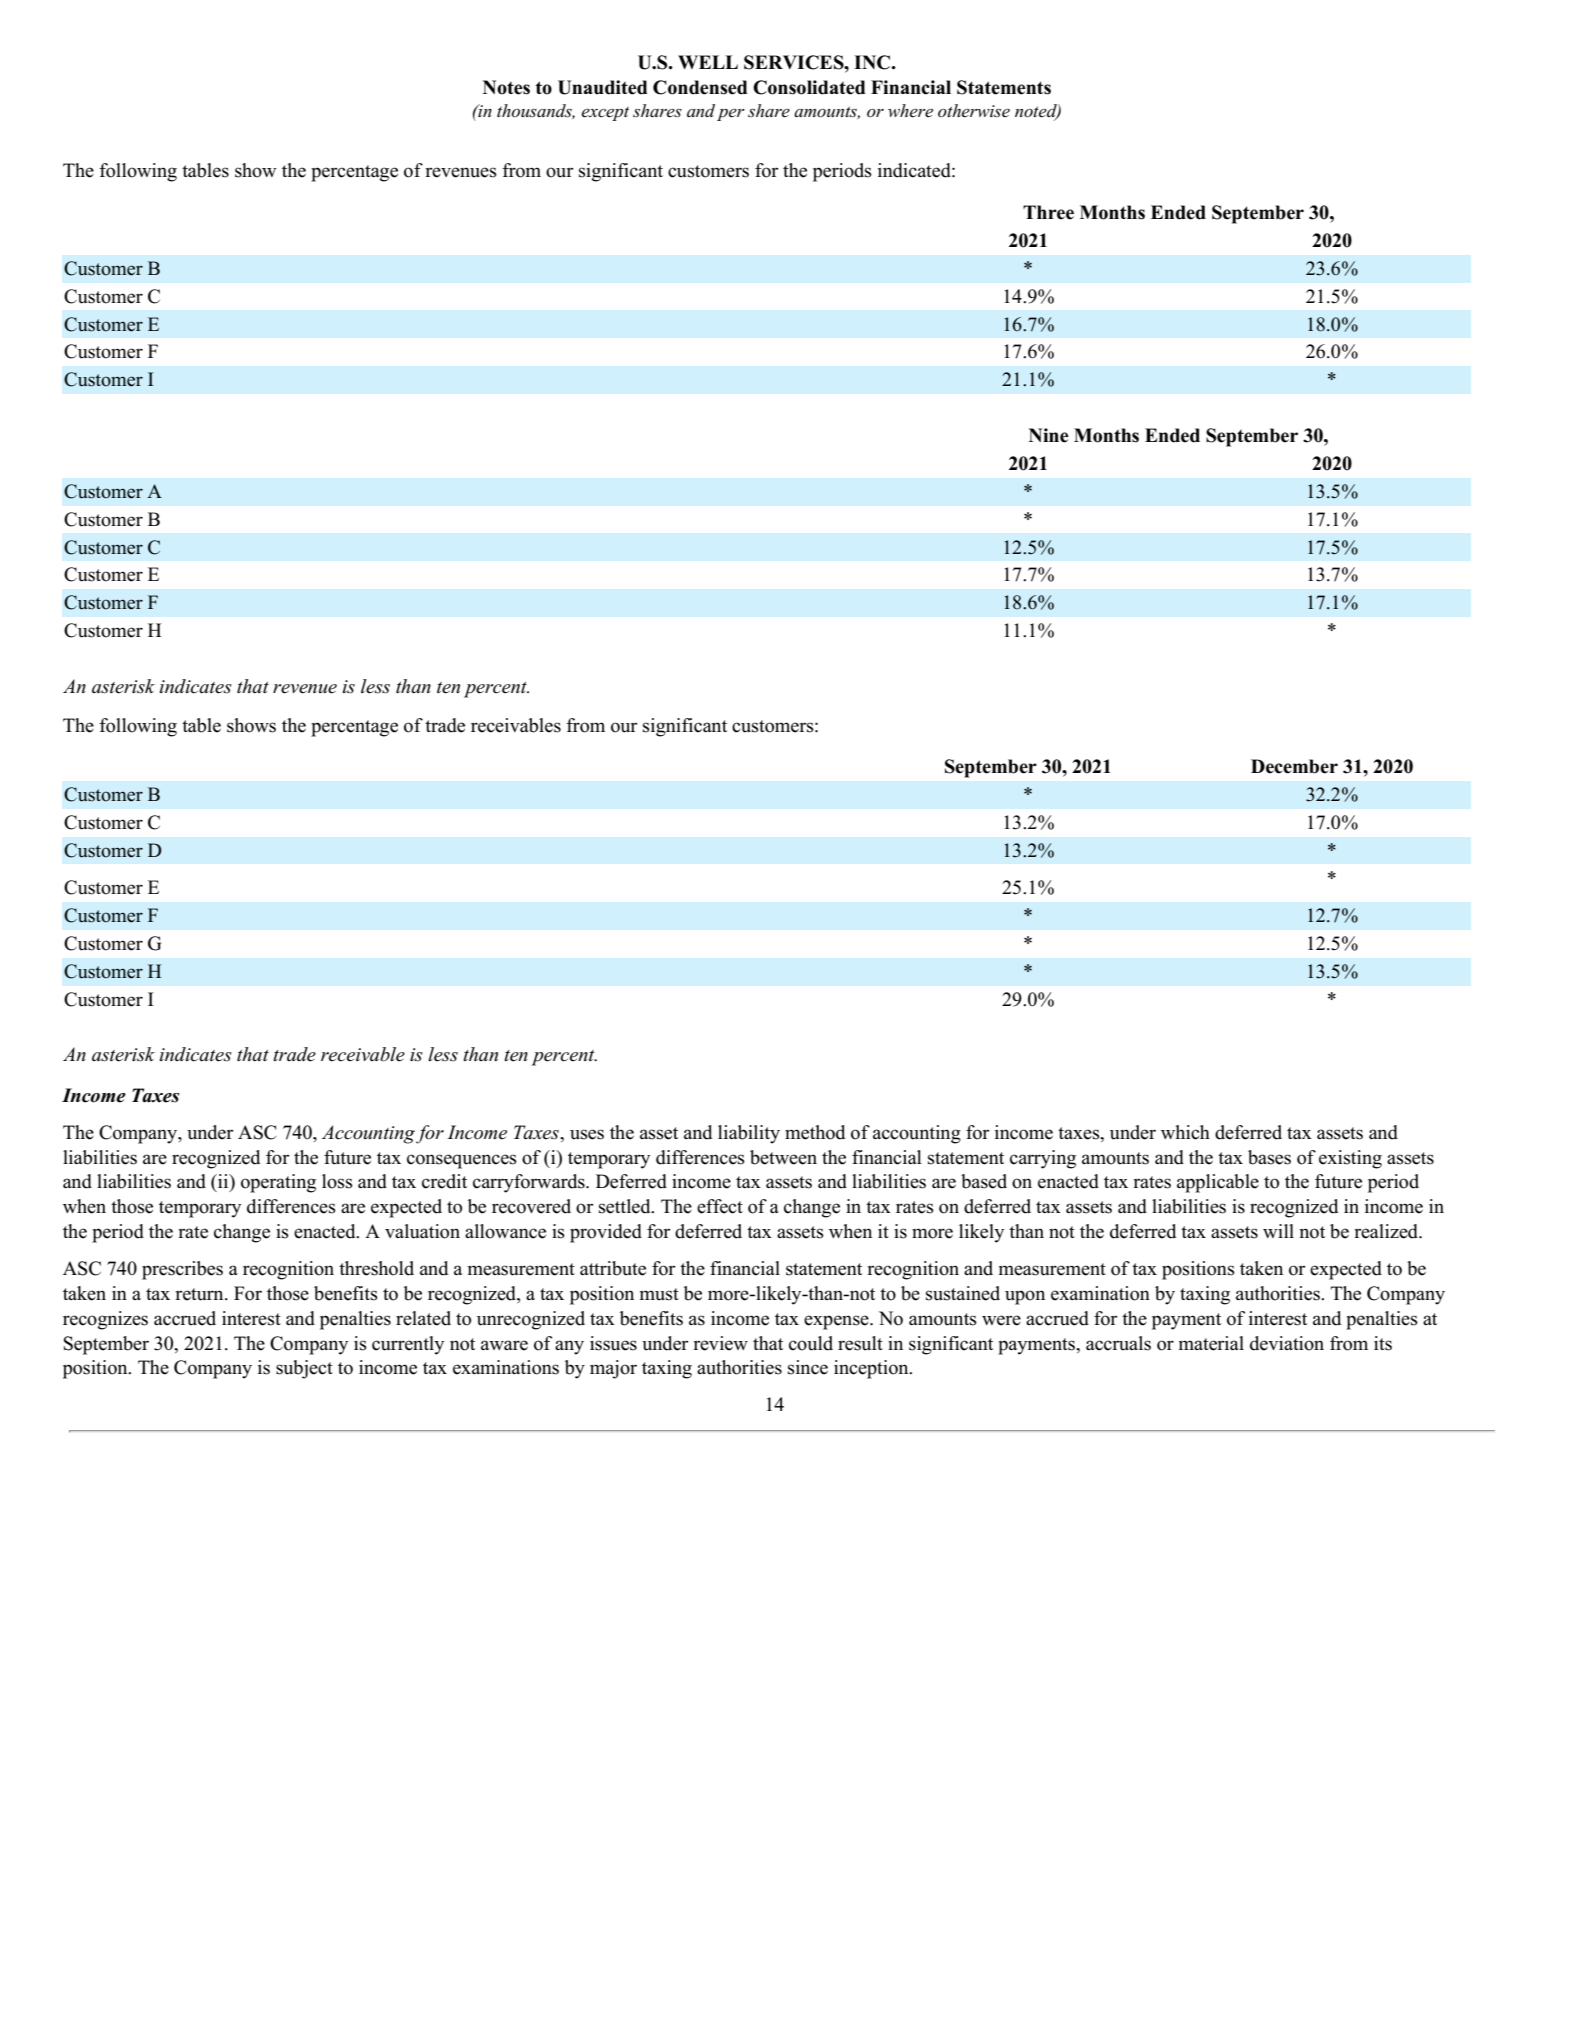 The image size is (1580, 2044). What do you see at coordinates (587, 1134) in the image?
I see `uses` at bounding box center [587, 1134].
